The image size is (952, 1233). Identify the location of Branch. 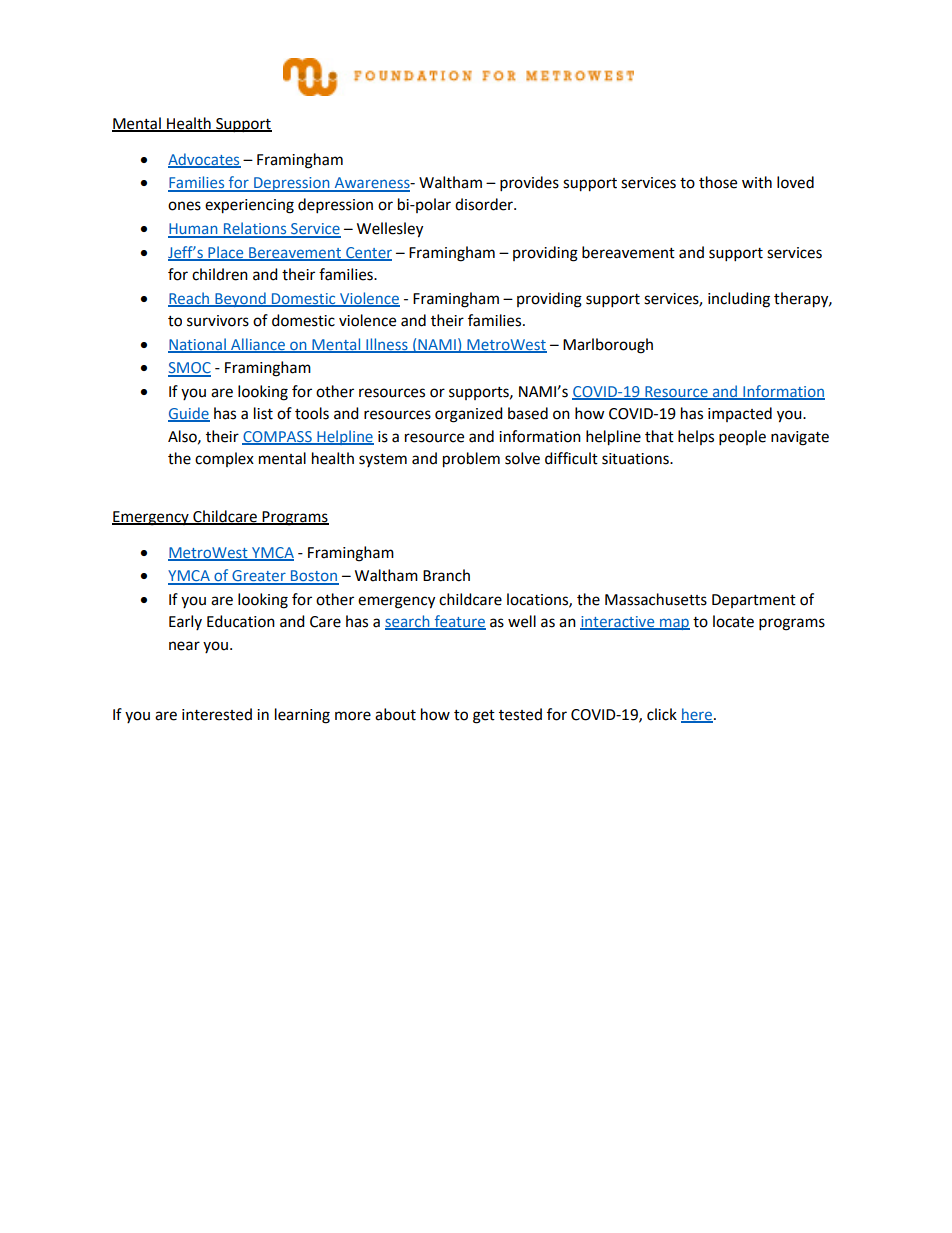
(446, 575).
